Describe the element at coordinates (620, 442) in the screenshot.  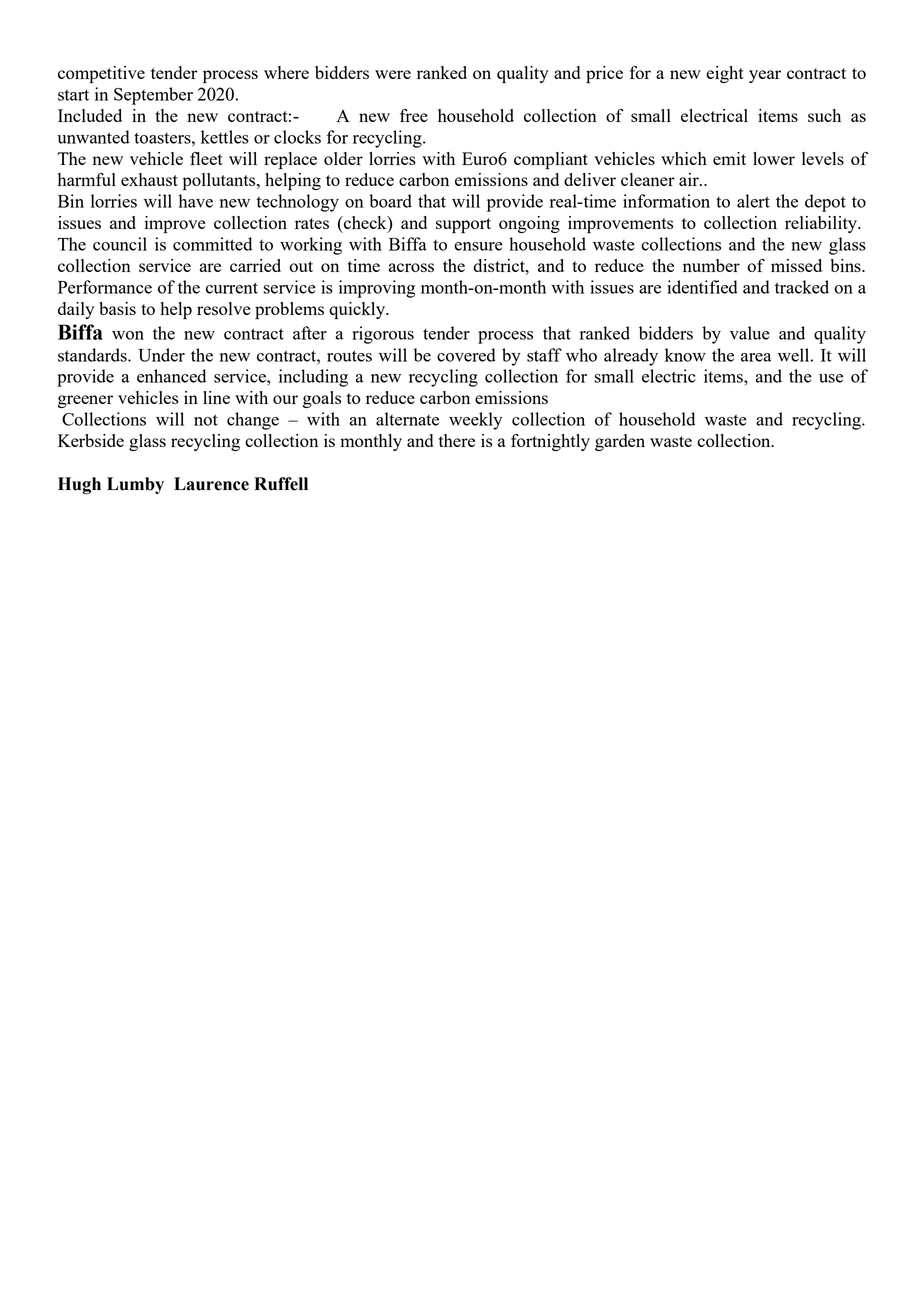
I see `garden` at that location.
